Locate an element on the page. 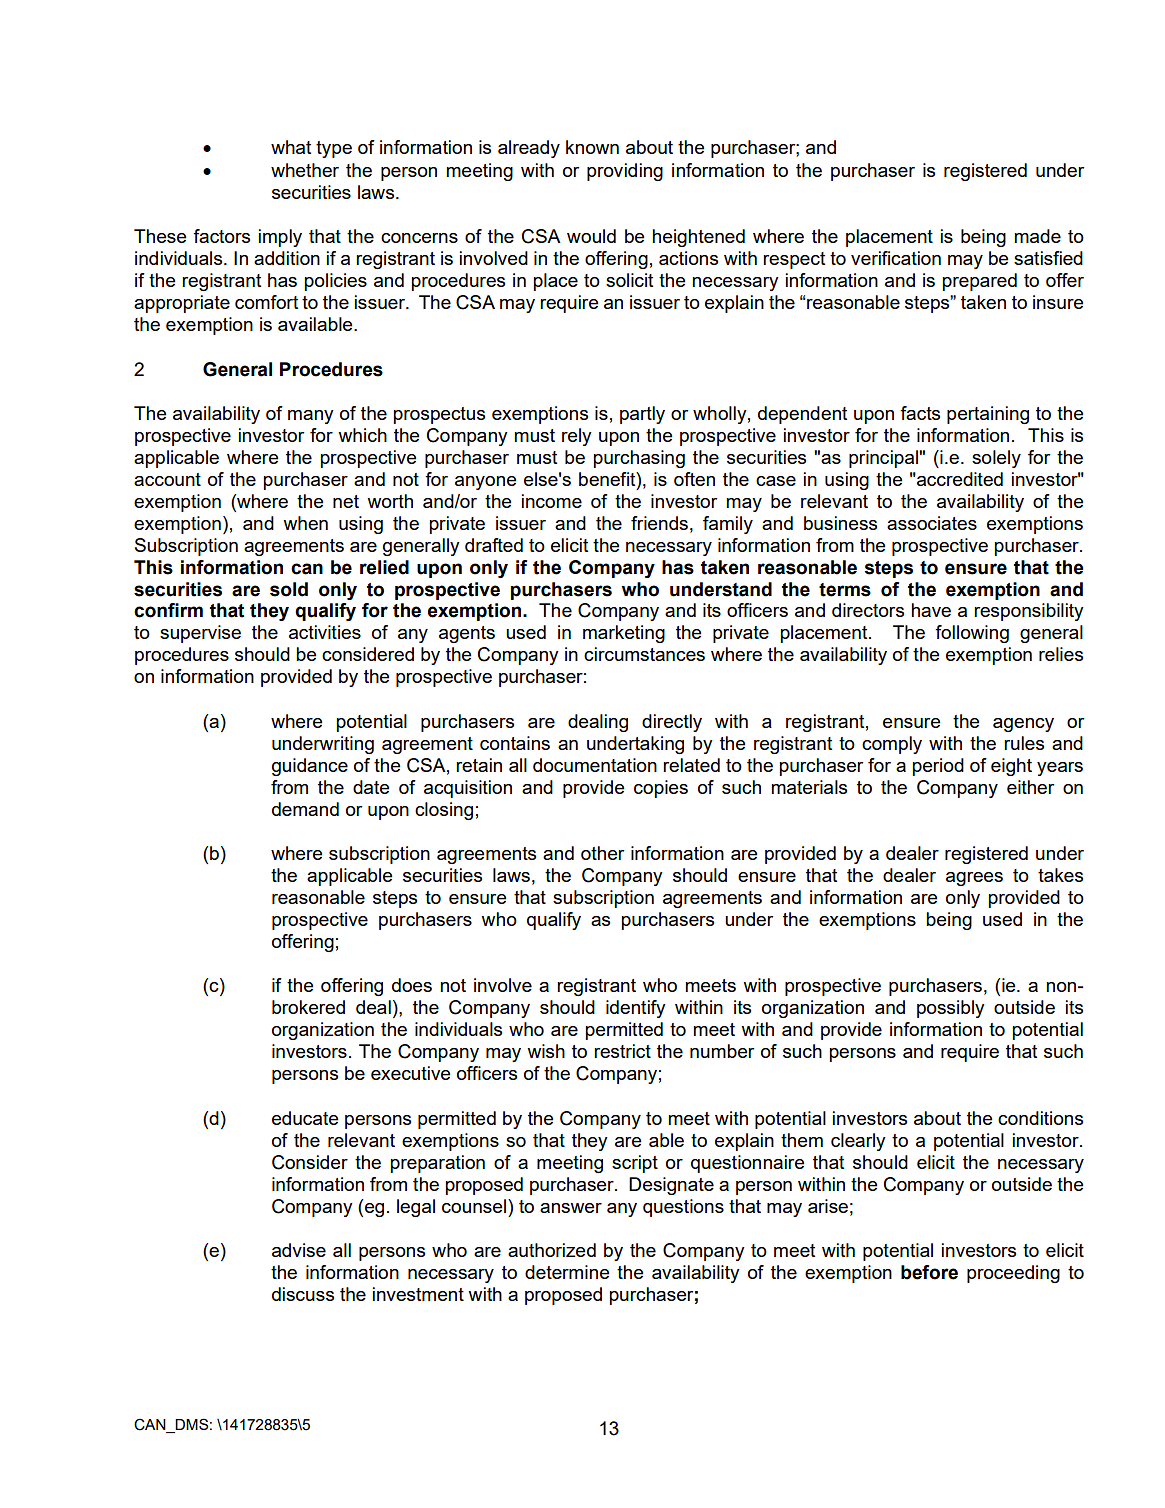 The image size is (1165, 1508). providing is located at coordinates (625, 172).
